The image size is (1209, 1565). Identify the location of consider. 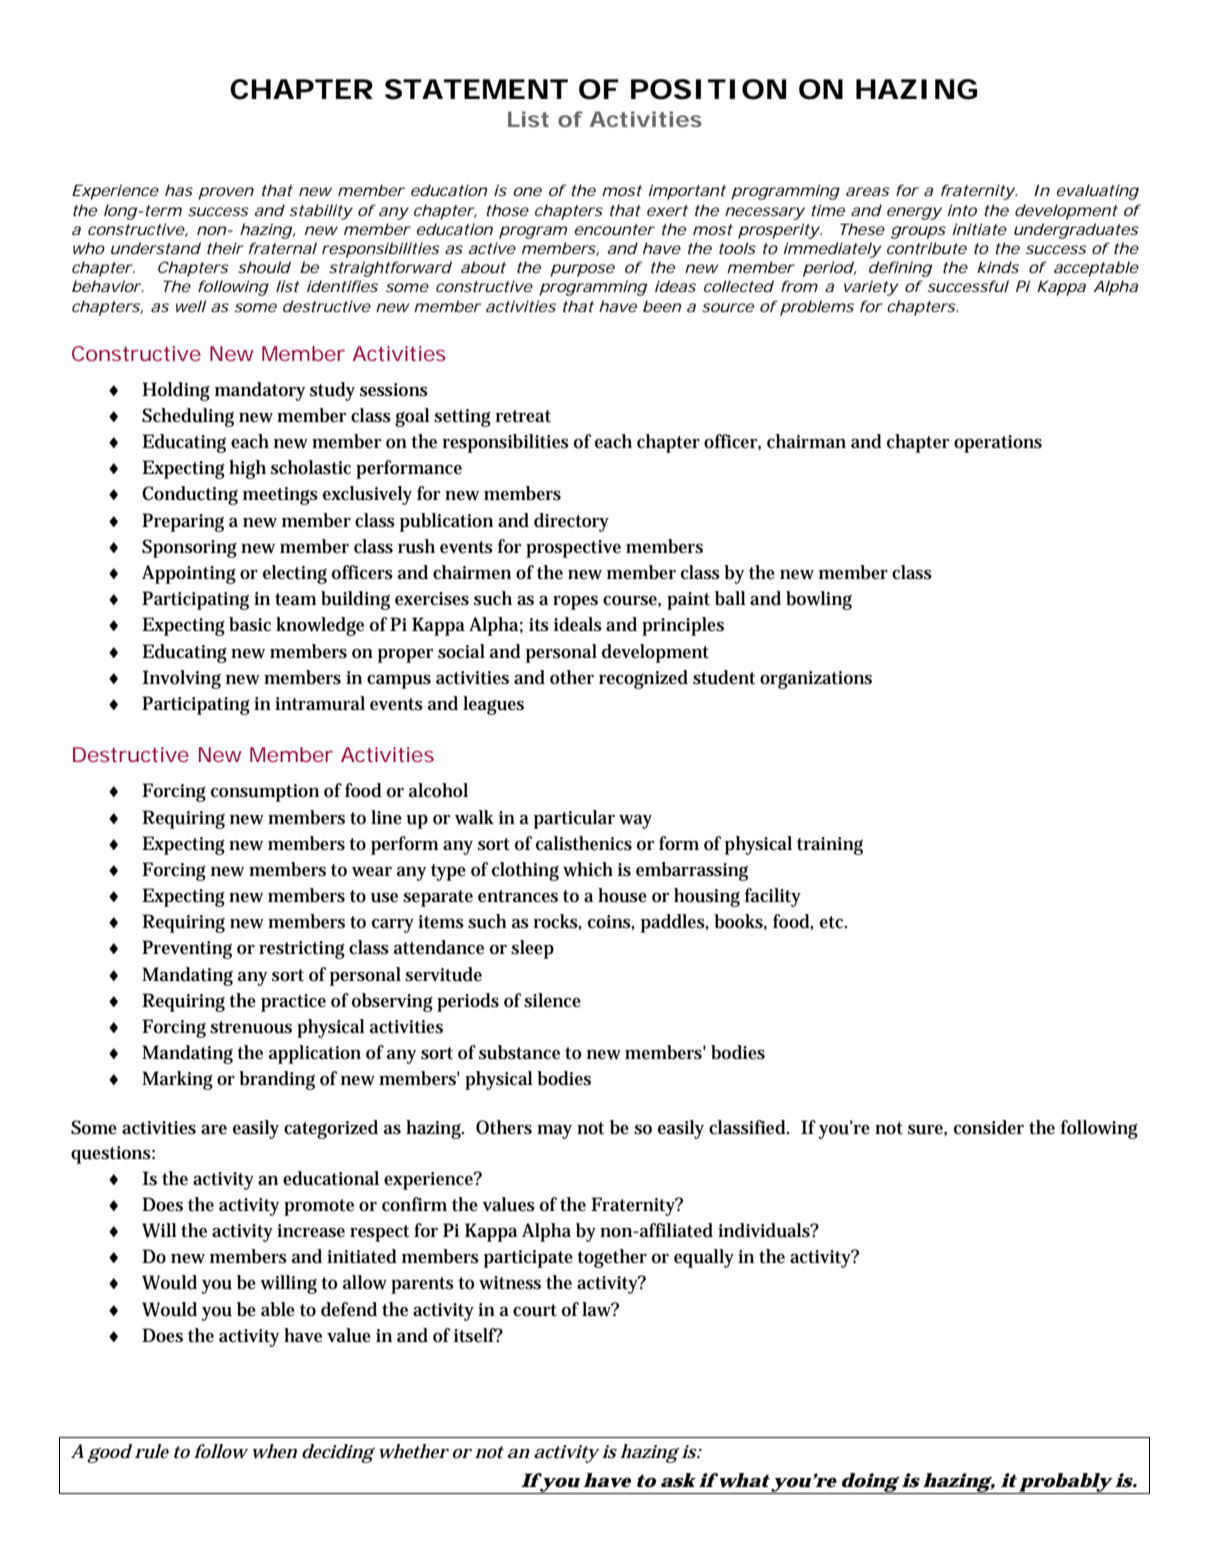
(989, 1127).
